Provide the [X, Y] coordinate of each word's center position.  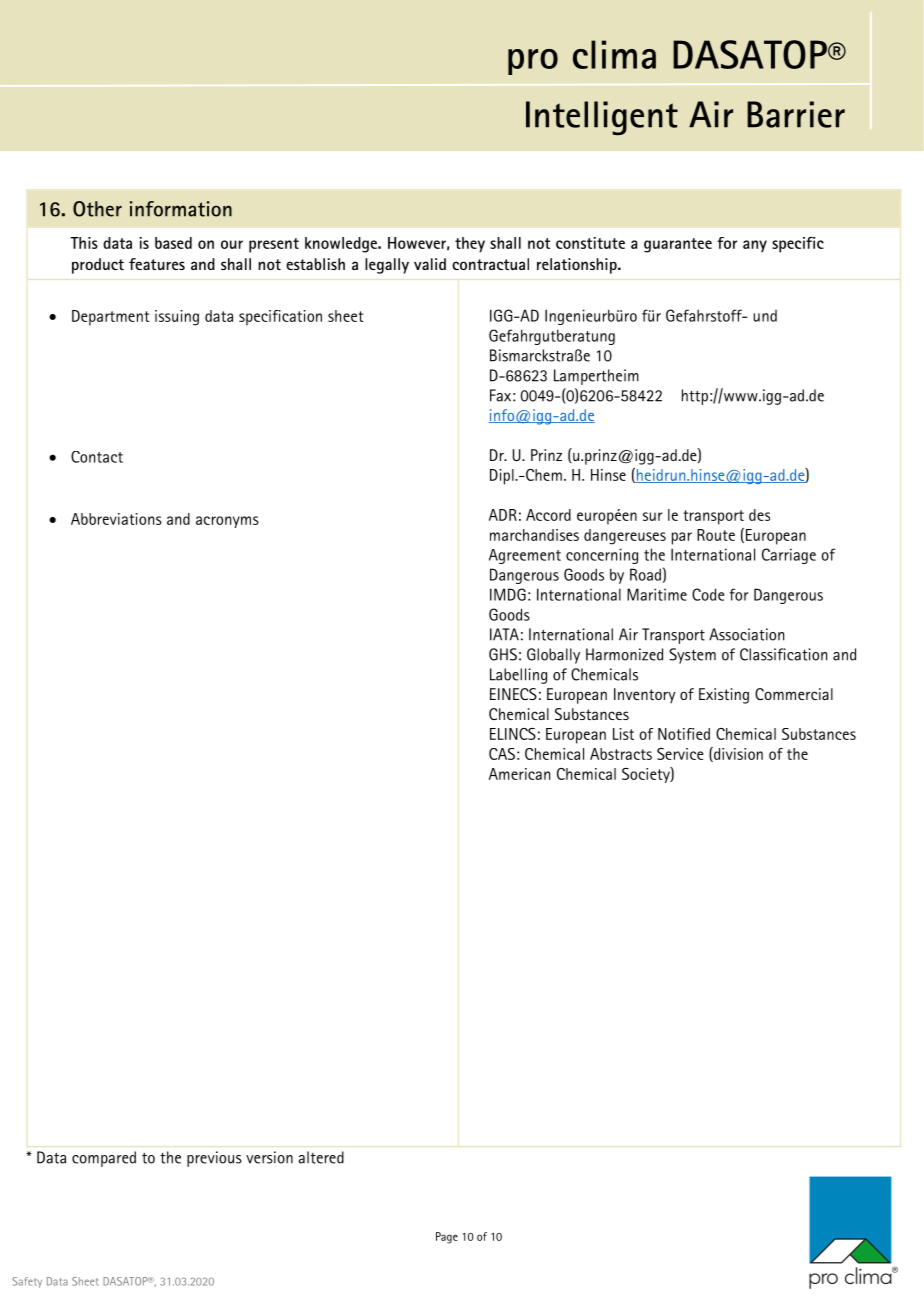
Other [97, 209]
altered [321, 1157]
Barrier [796, 114]
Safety [27, 1282]
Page [447, 1238]
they [470, 245]
